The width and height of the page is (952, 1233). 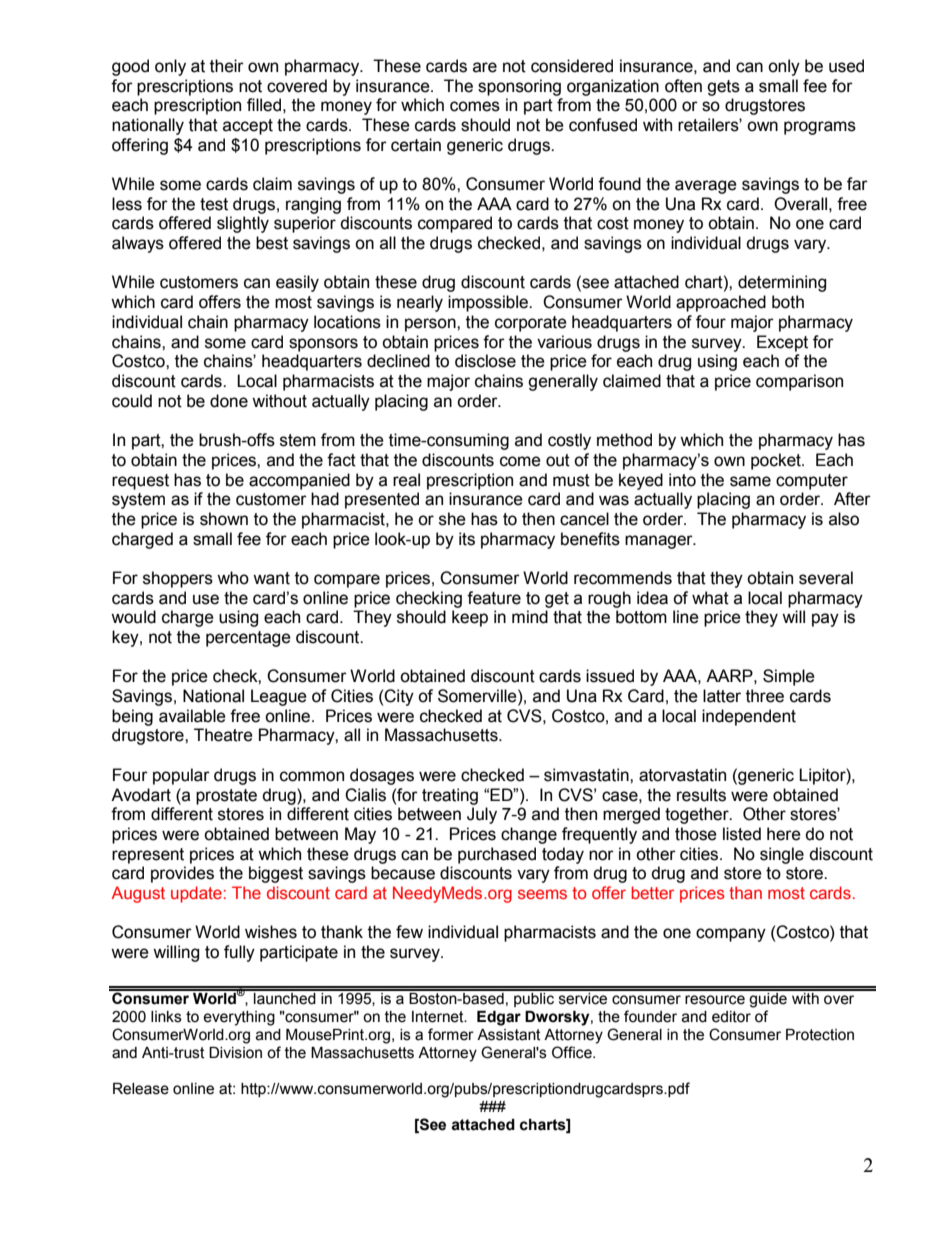 I want to click on several, so click(x=826, y=578).
